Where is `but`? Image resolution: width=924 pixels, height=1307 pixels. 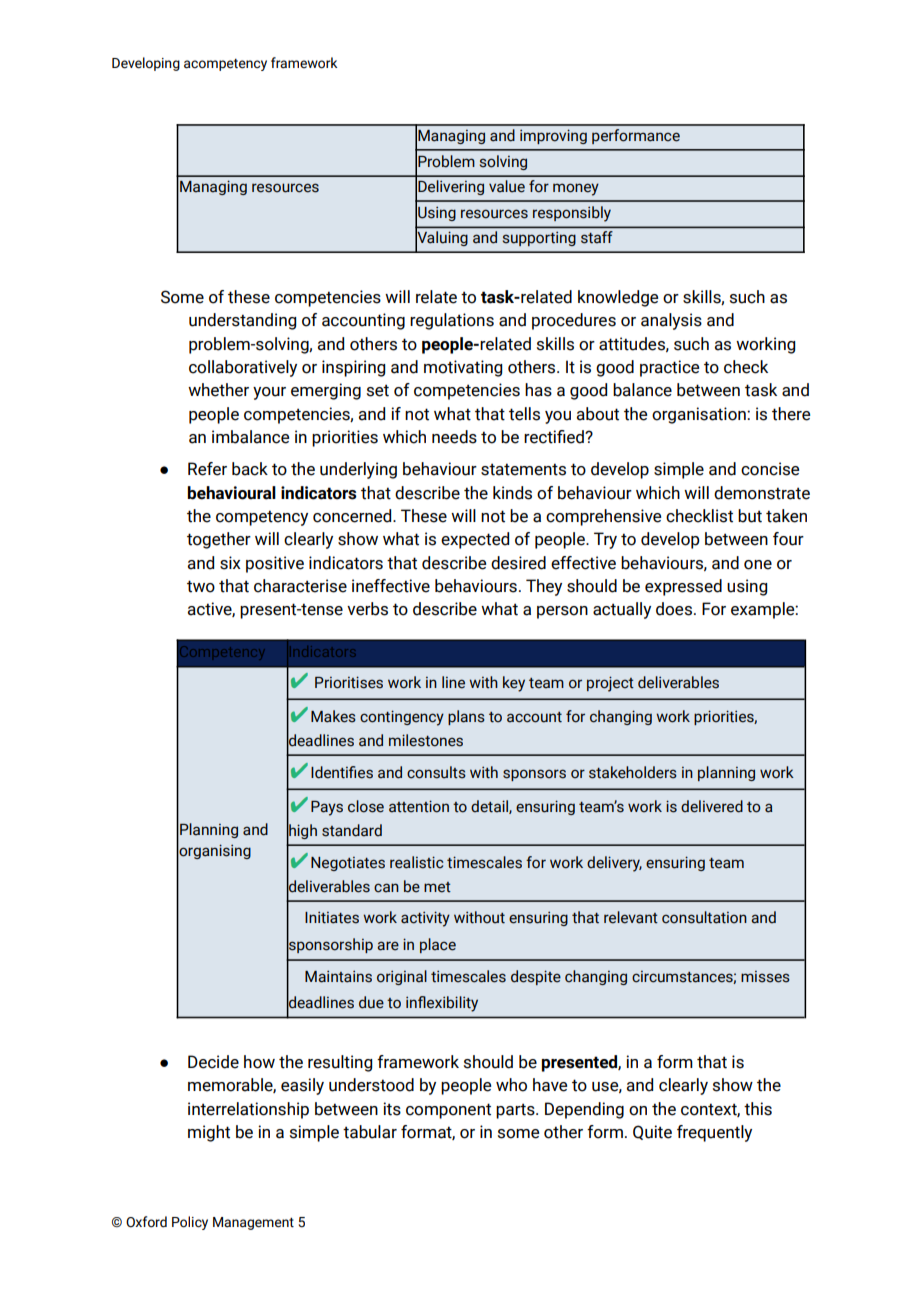
but is located at coordinates (750, 516).
